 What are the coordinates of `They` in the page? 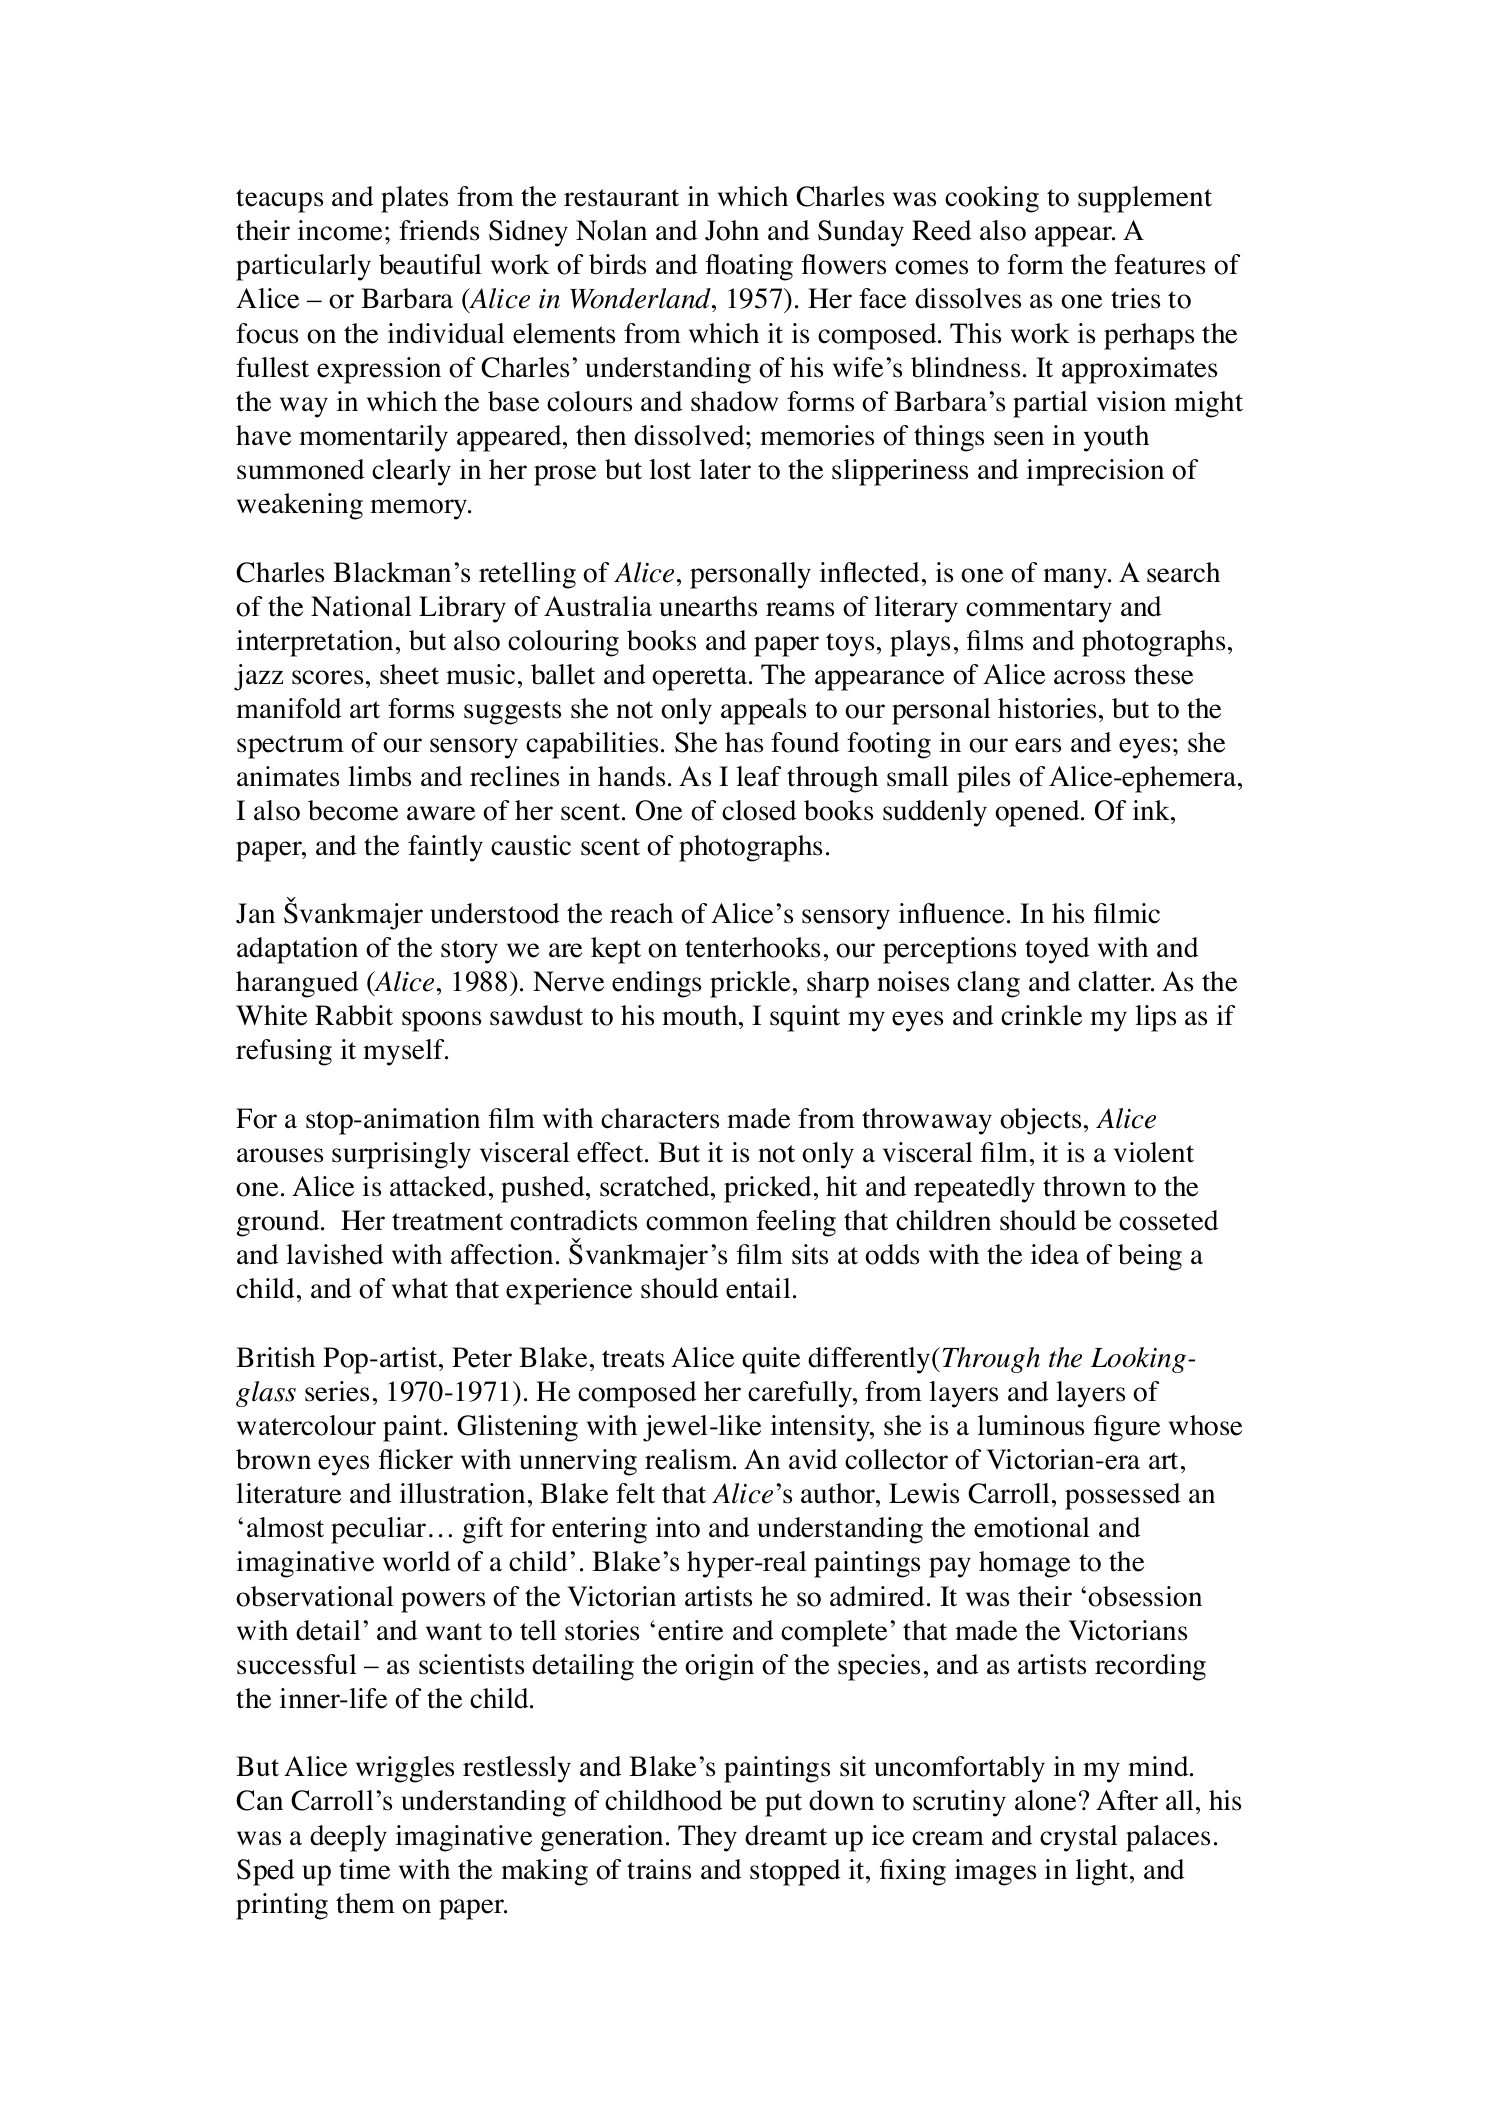 It's located at (707, 1838).
